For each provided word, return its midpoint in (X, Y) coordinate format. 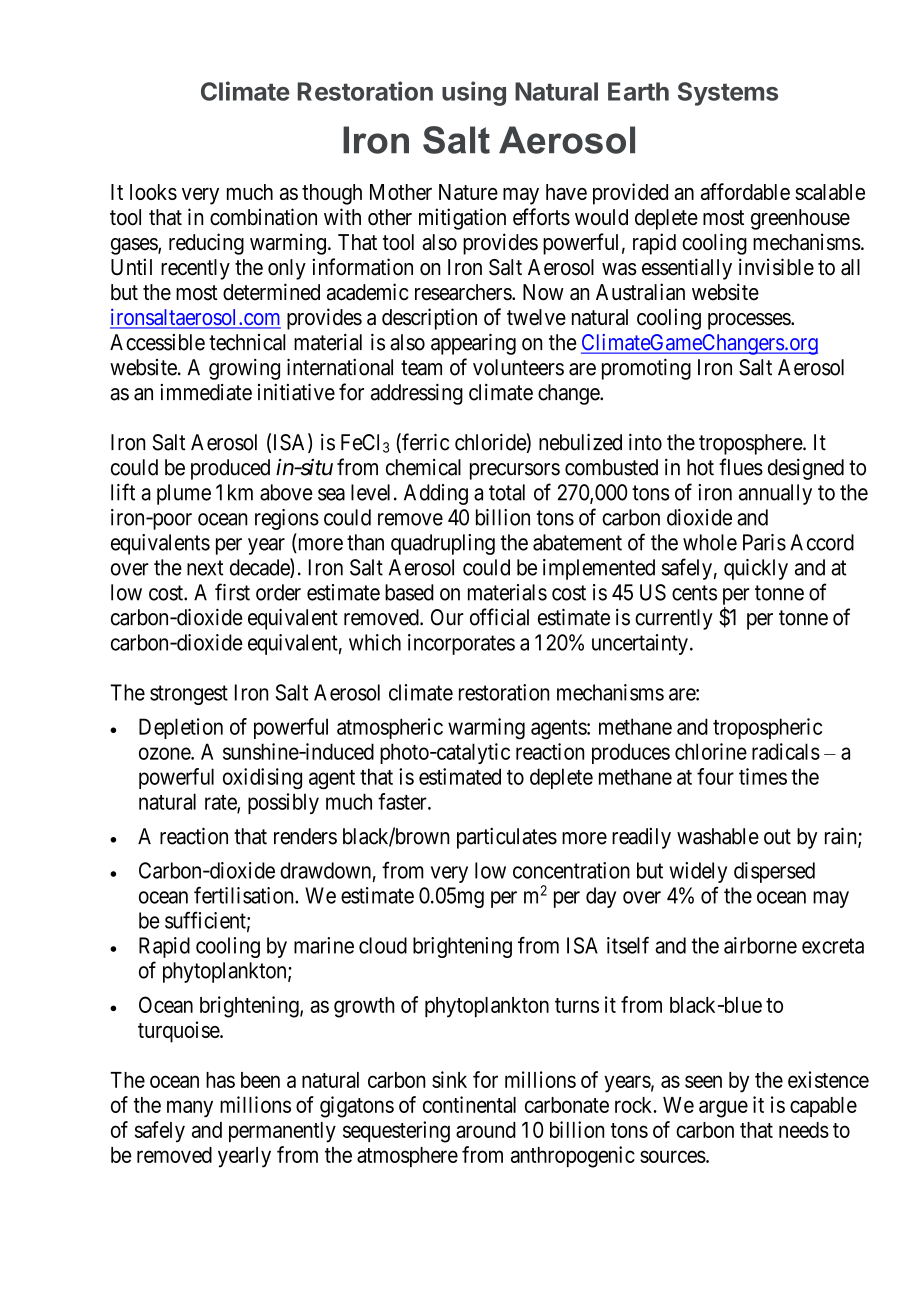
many (190, 1109)
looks (153, 192)
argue (723, 1109)
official (499, 617)
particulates (507, 838)
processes (750, 321)
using (474, 93)
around (486, 1130)
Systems (728, 94)
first (232, 592)
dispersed (774, 872)
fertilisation (245, 895)
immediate (206, 392)
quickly (756, 569)
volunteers (518, 367)
